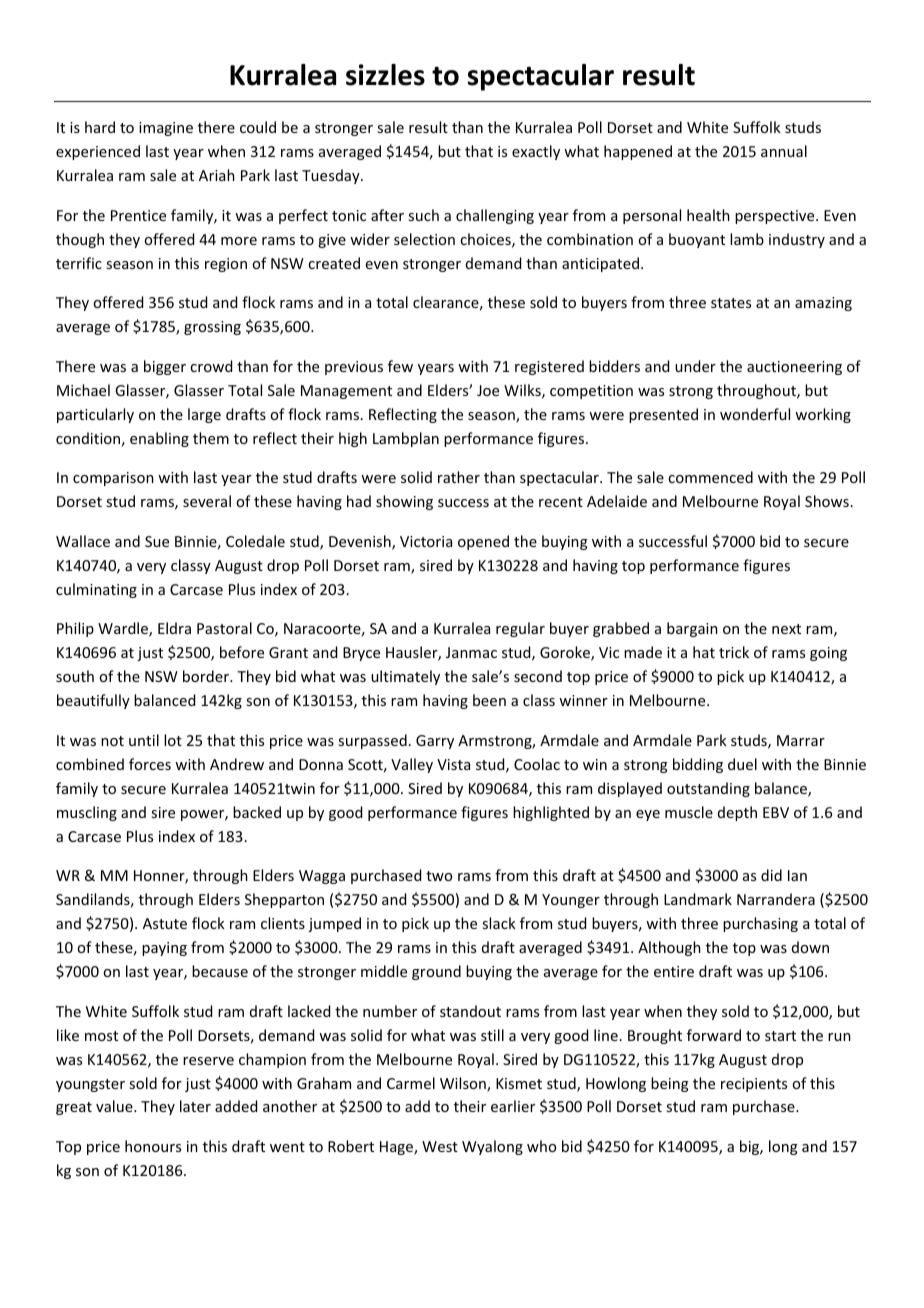 The height and width of the screenshot is (1308, 924). What do you see at coordinates (385, 75) in the screenshot?
I see `sizzles` at bounding box center [385, 75].
